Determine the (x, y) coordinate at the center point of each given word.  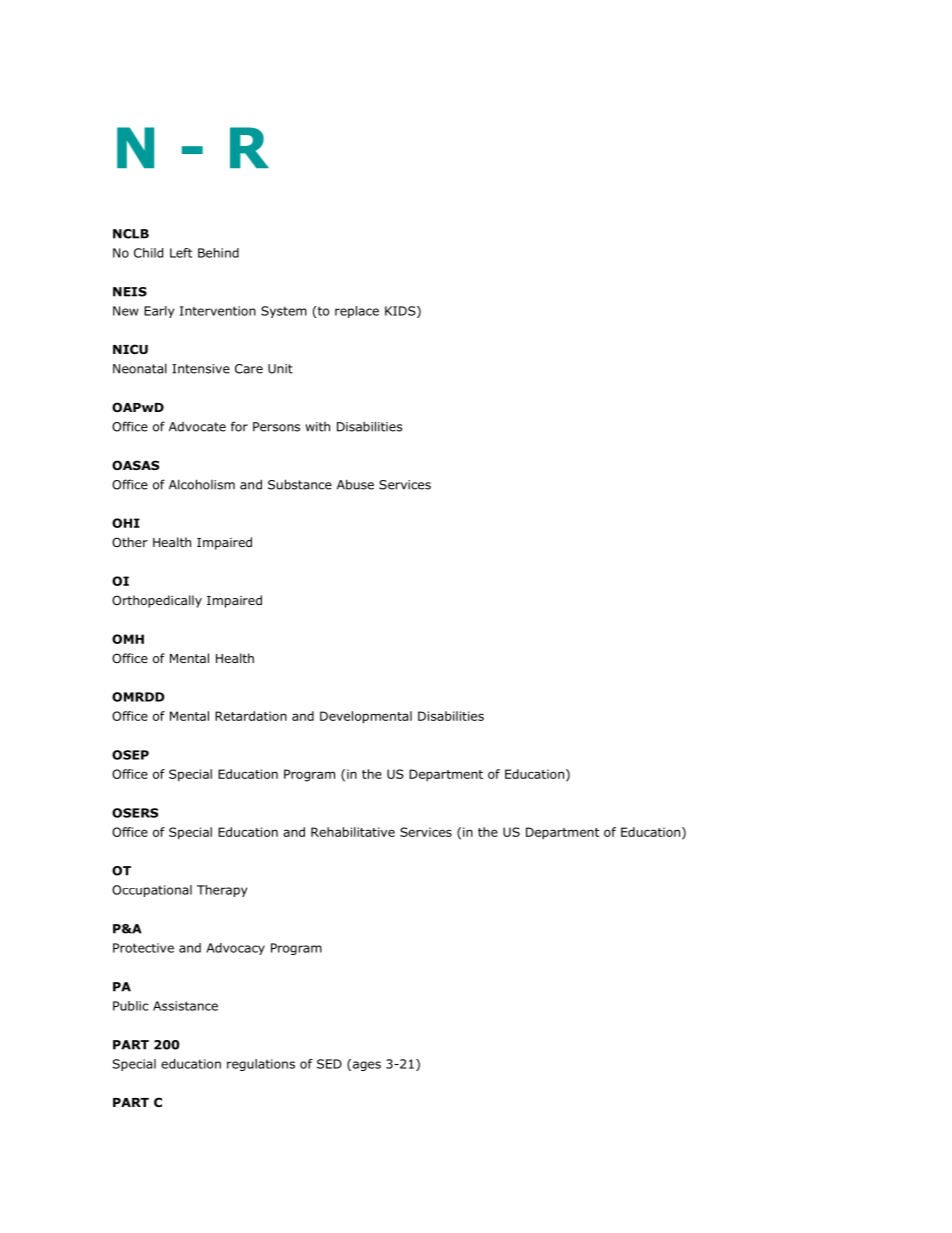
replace (357, 312)
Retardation (251, 716)
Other (130, 542)
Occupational (152, 891)
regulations (261, 1065)
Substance (300, 484)
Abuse (355, 484)
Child (148, 253)
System (284, 312)
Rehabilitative (353, 832)
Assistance (185, 1006)
